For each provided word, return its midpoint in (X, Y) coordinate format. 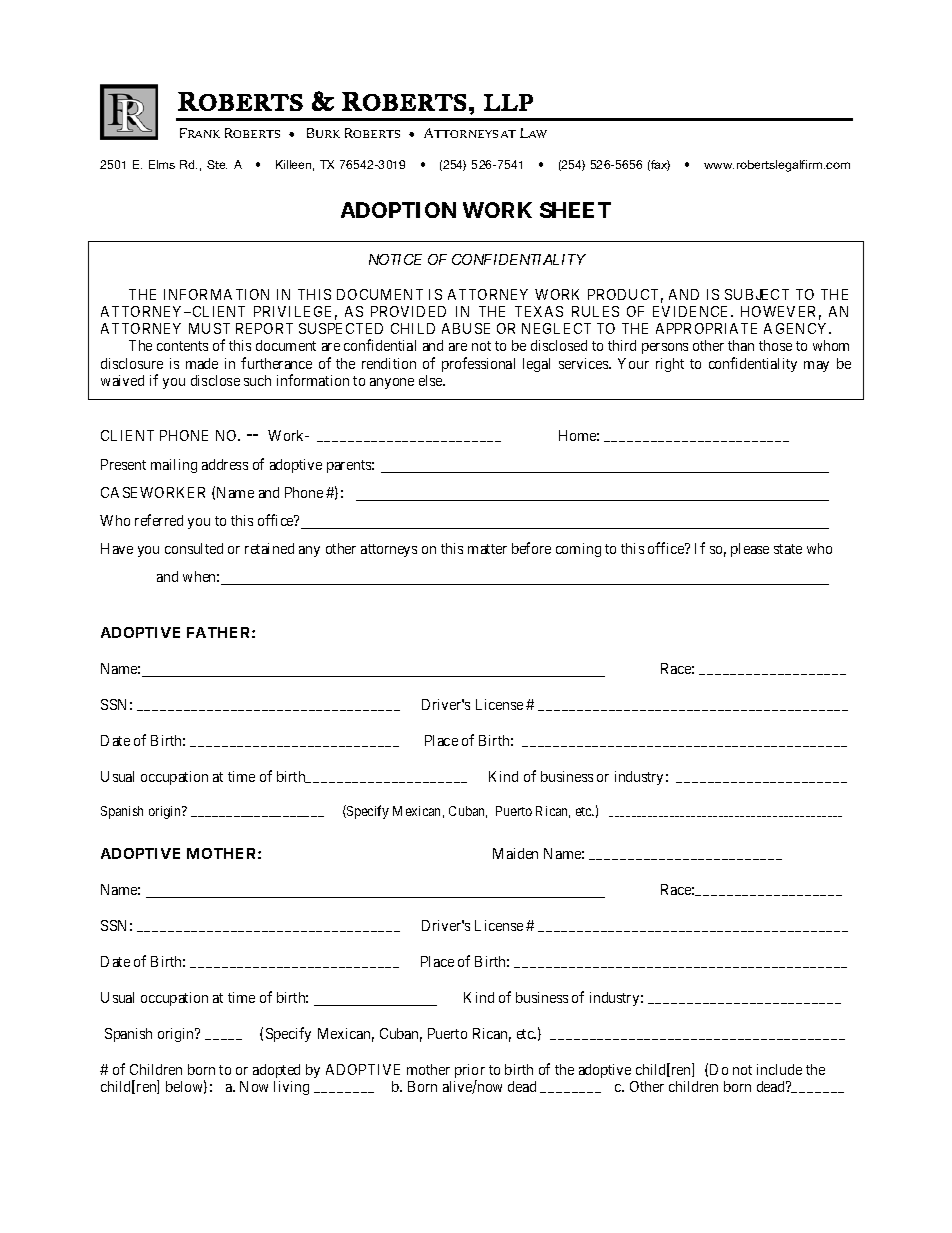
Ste (217, 164)
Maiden (515, 853)
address (225, 464)
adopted (276, 1071)
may (816, 366)
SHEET (575, 210)
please (750, 550)
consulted (194, 548)
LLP (508, 102)
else (432, 380)
